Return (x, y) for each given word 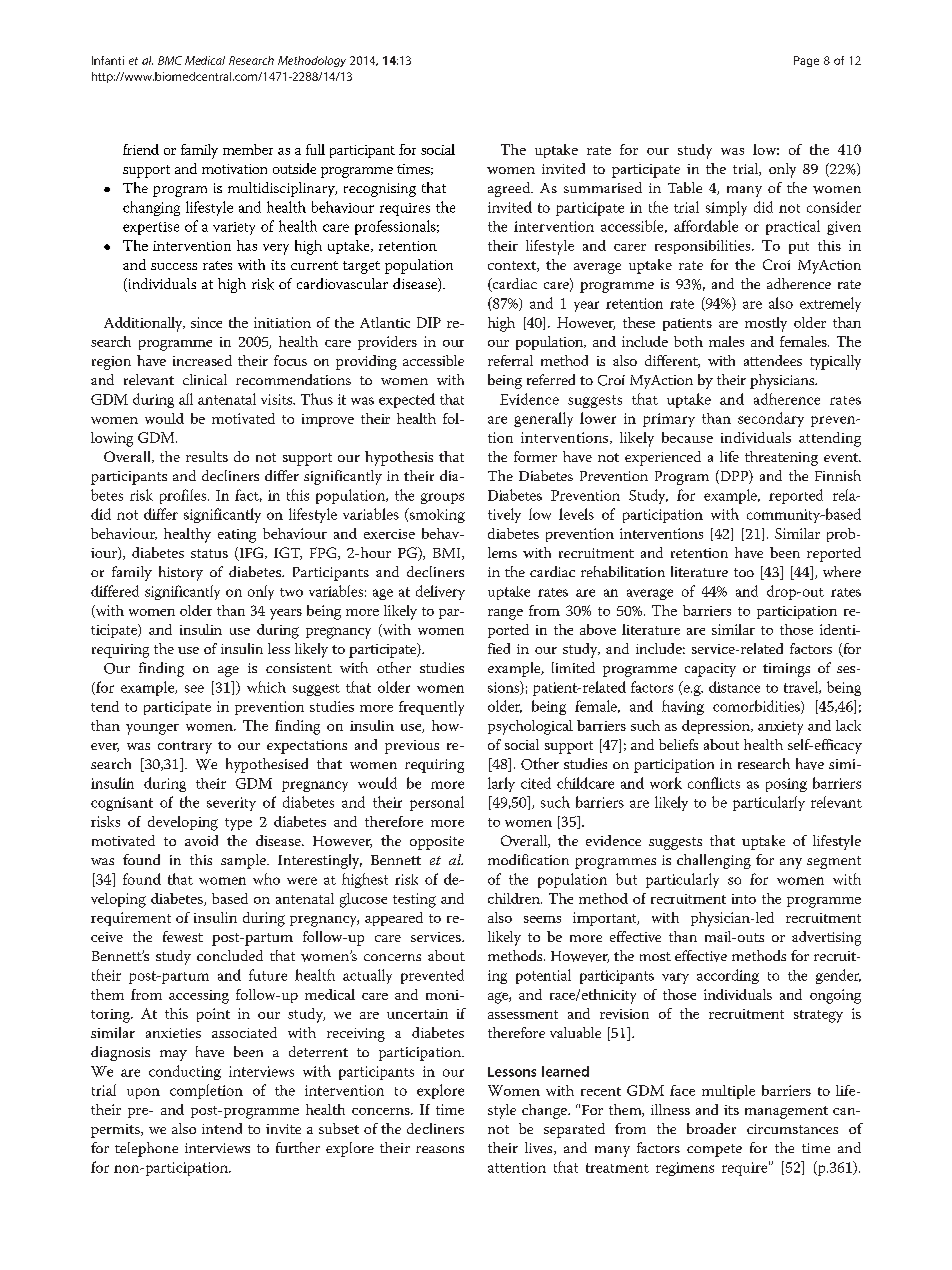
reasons (440, 1149)
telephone (146, 1149)
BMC (170, 60)
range (505, 614)
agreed (510, 189)
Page (806, 61)
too (744, 572)
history (181, 573)
